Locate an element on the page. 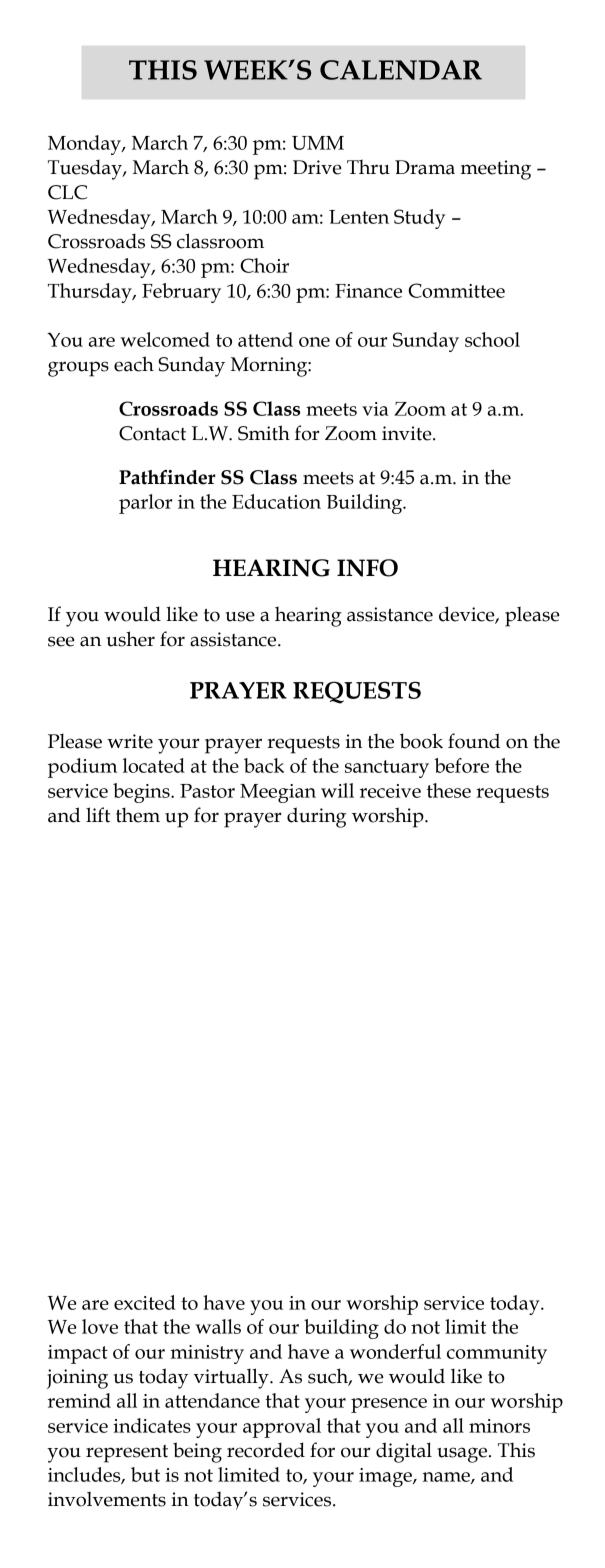 The height and width of the image is (1568, 605). lift is located at coordinates (98, 815).
